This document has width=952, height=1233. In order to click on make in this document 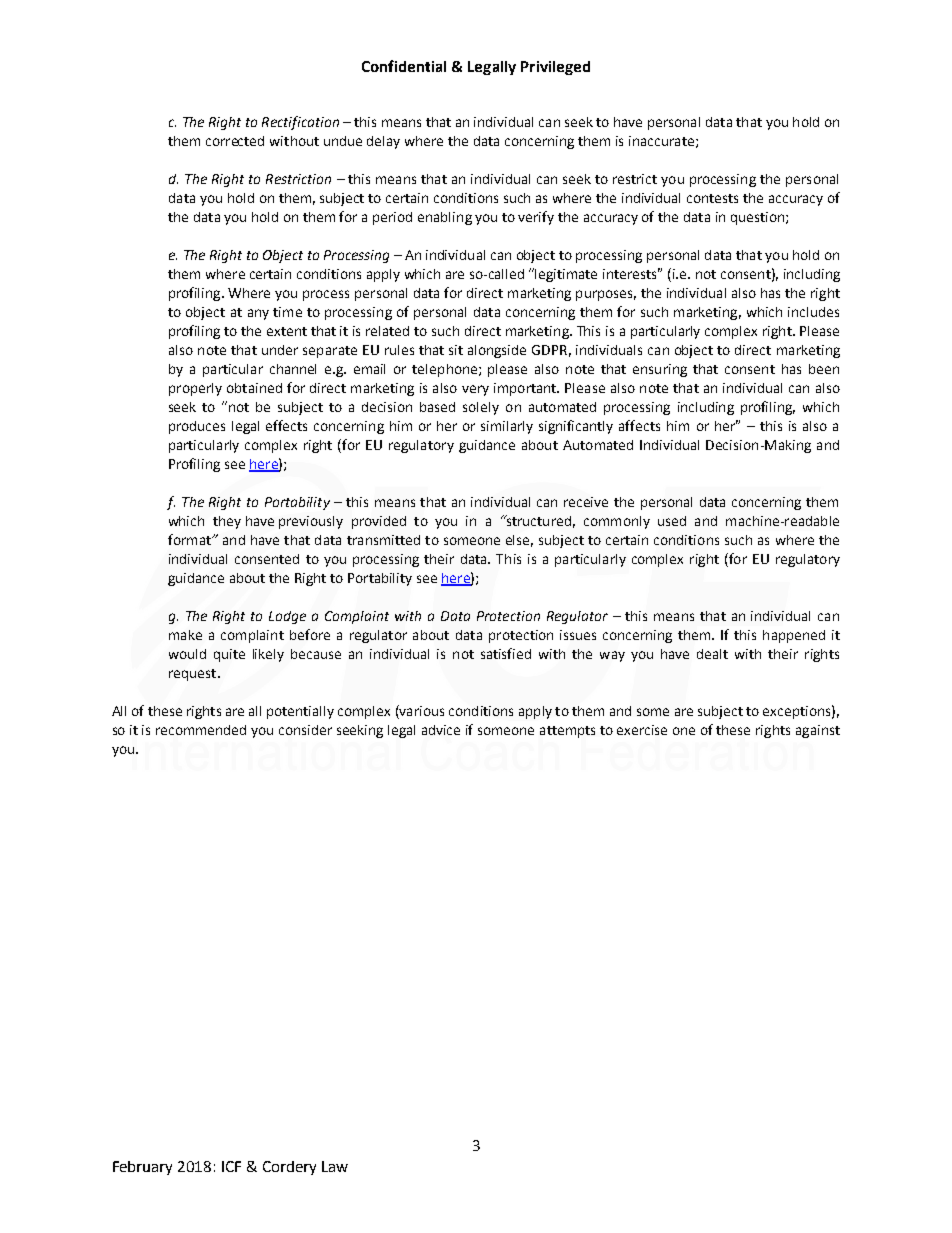, I will do `click(185, 635)`.
